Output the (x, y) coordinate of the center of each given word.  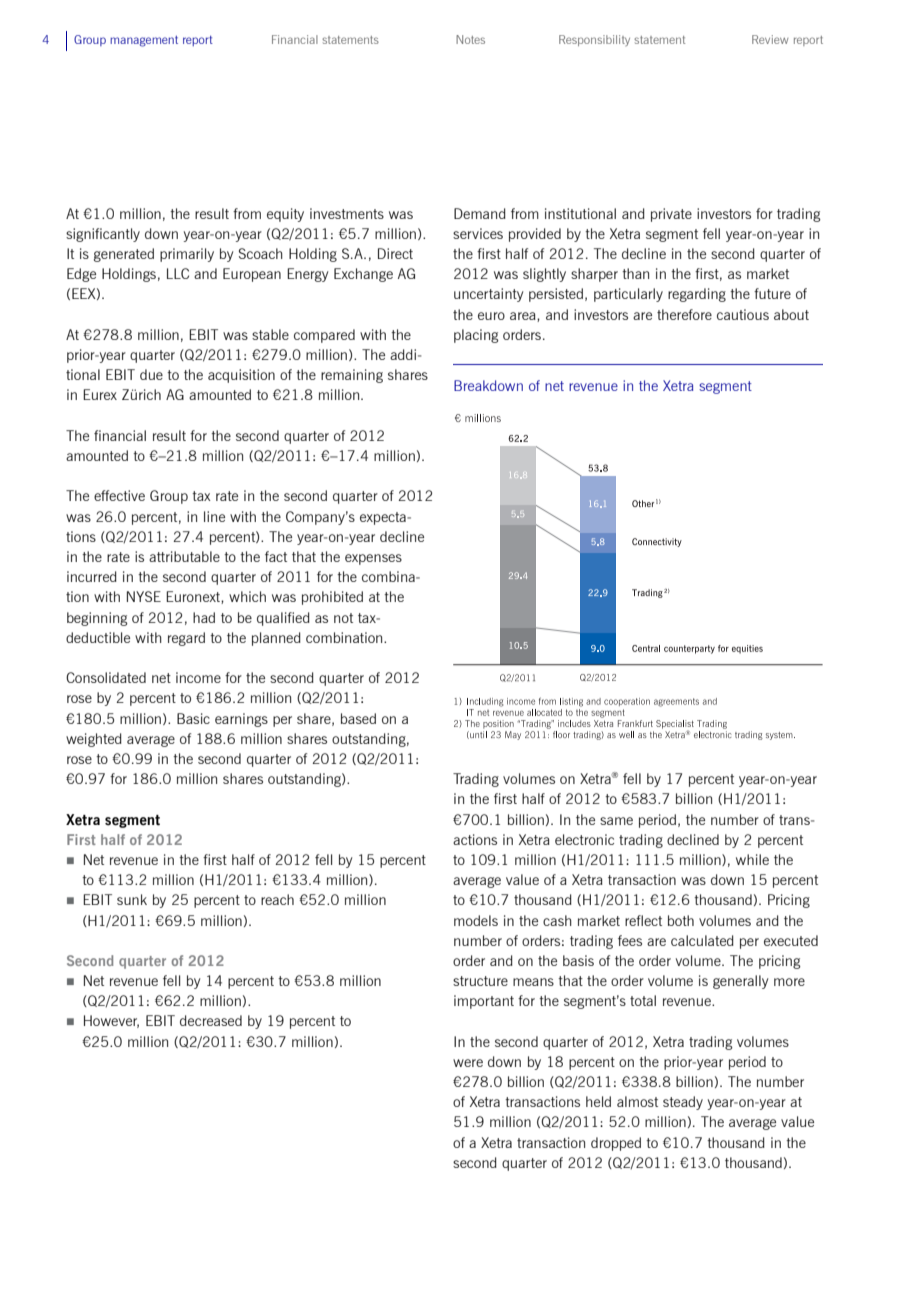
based (358, 718)
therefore (684, 314)
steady (683, 1103)
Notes (470, 39)
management (144, 41)
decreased (211, 1020)
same (616, 821)
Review (770, 39)
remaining (352, 376)
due (151, 374)
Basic (193, 718)
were (468, 1063)
